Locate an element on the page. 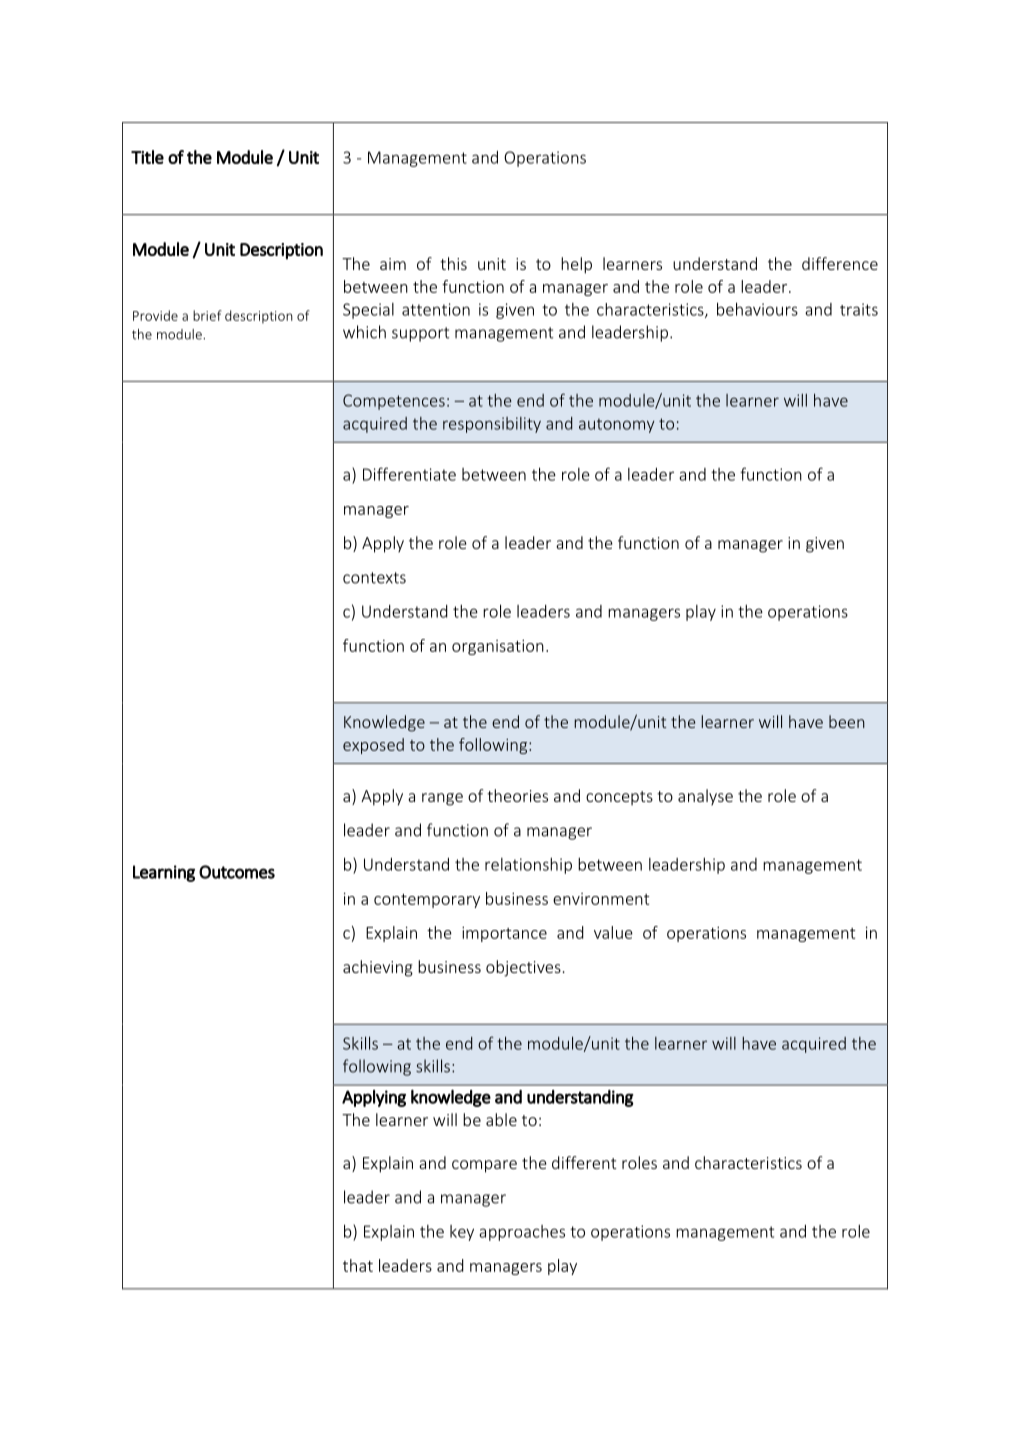 This page has width=1010, height=1429. analyse is located at coordinates (705, 797).
